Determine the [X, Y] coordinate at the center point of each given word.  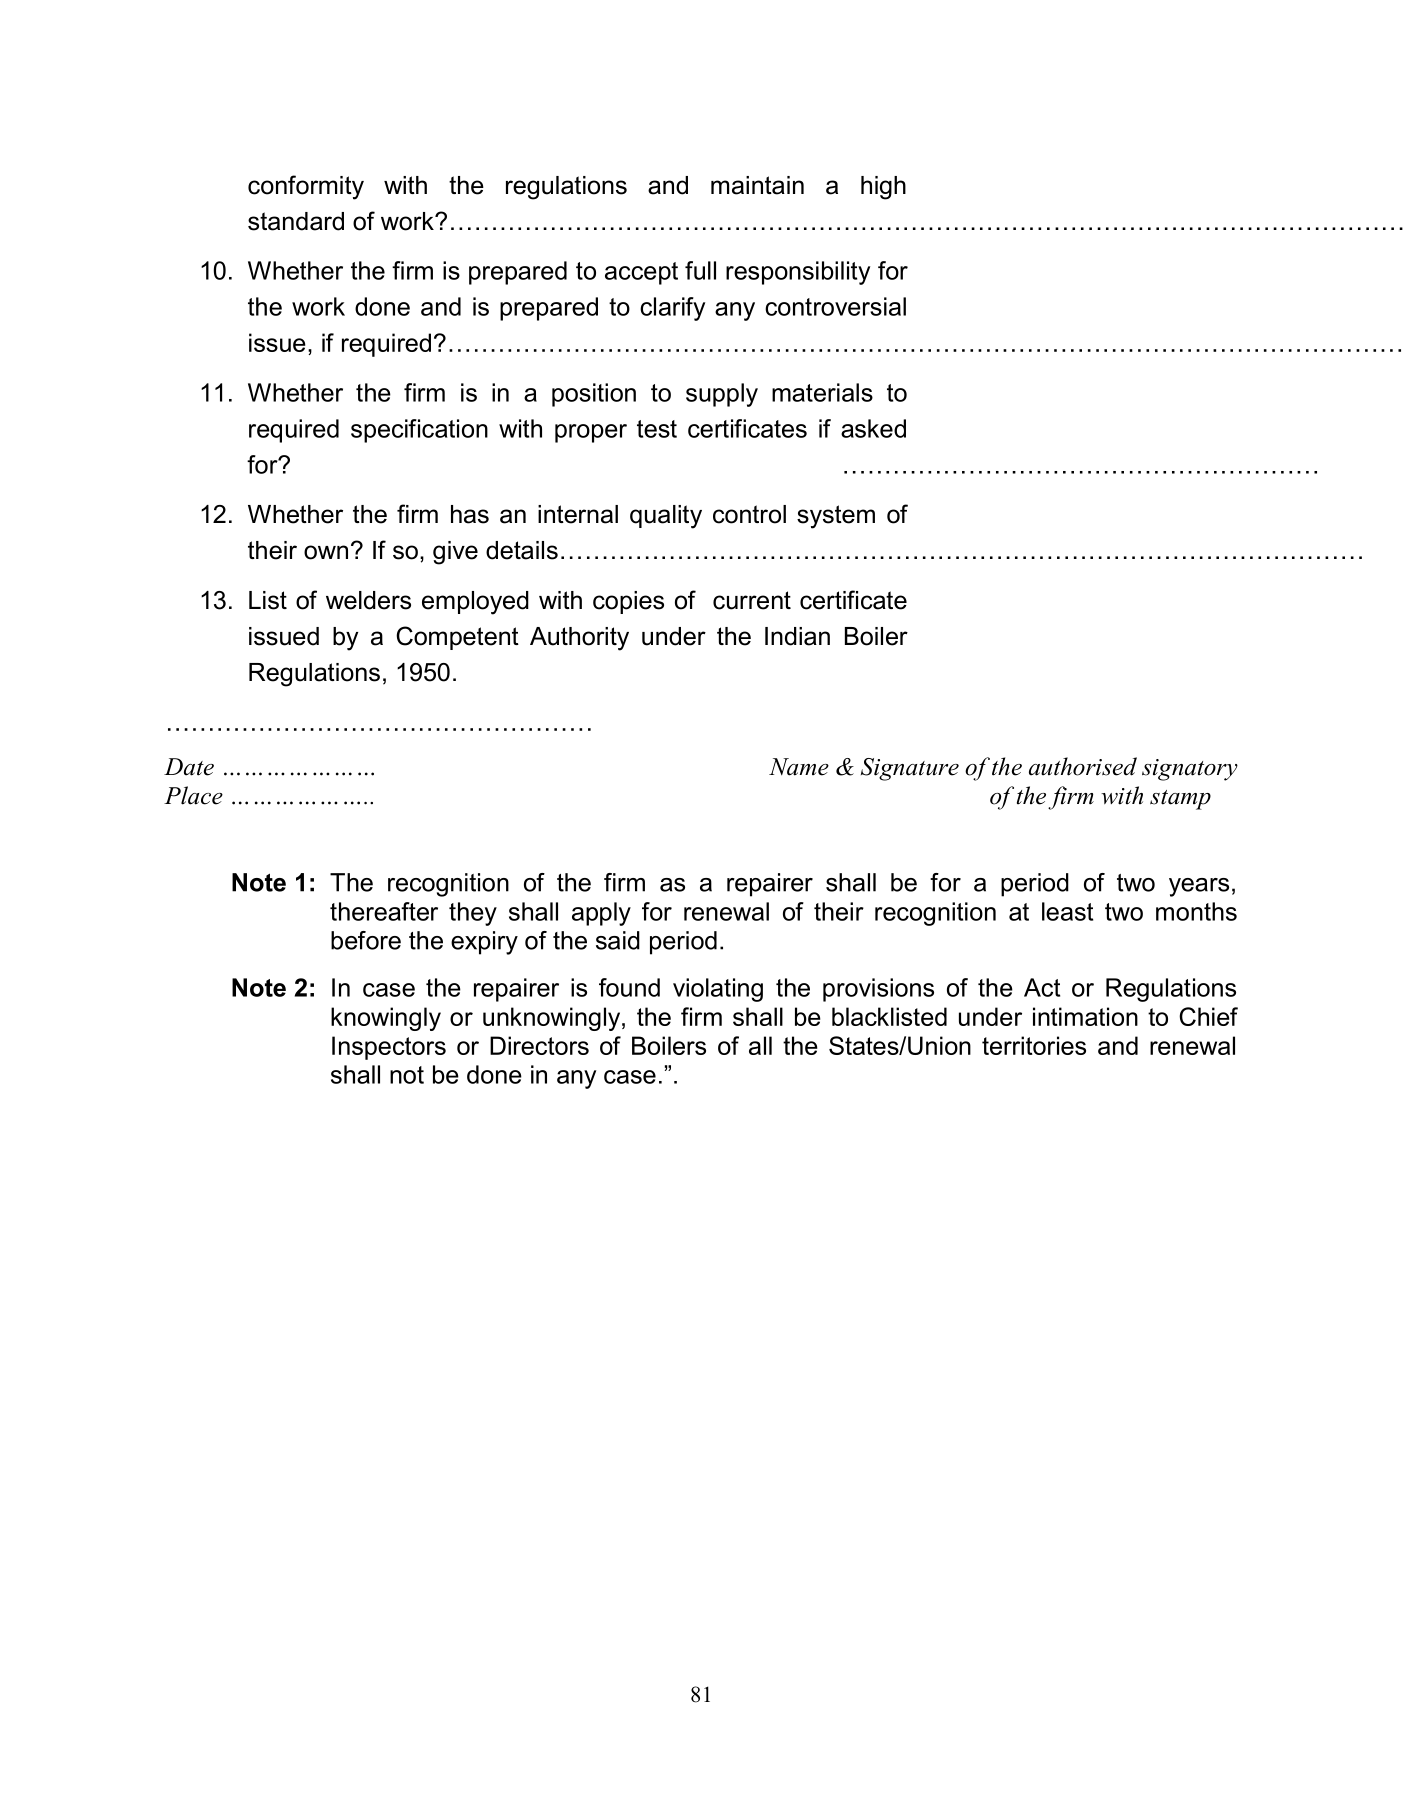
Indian [797, 636]
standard [296, 221]
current [752, 600]
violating [718, 990]
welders [368, 600]
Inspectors [389, 1048]
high [883, 188]
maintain [757, 185]
